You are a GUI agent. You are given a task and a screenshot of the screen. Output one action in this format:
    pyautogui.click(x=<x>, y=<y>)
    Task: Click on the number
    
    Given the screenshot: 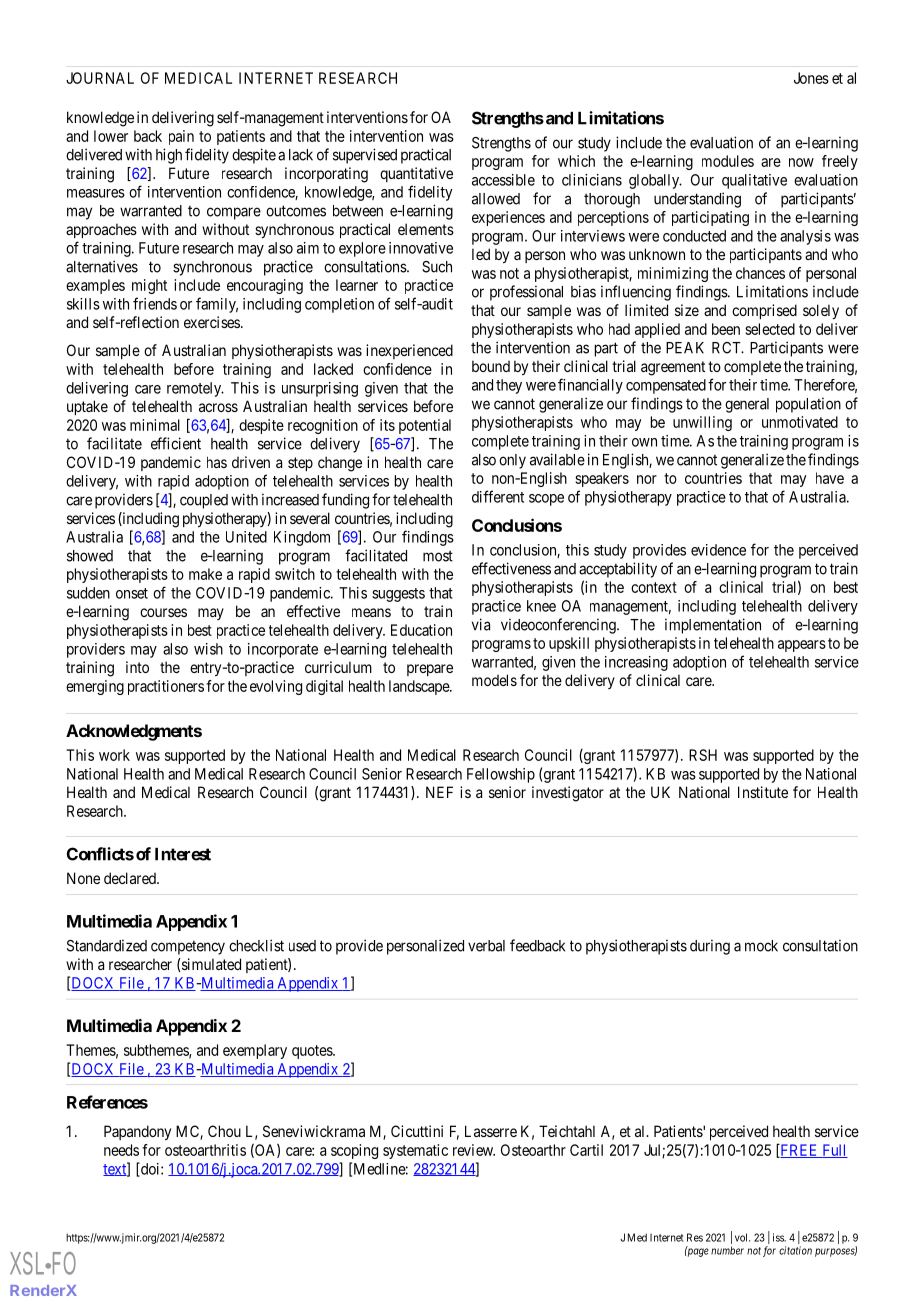 What is the action you would take?
    pyautogui.click(x=727, y=1250)
